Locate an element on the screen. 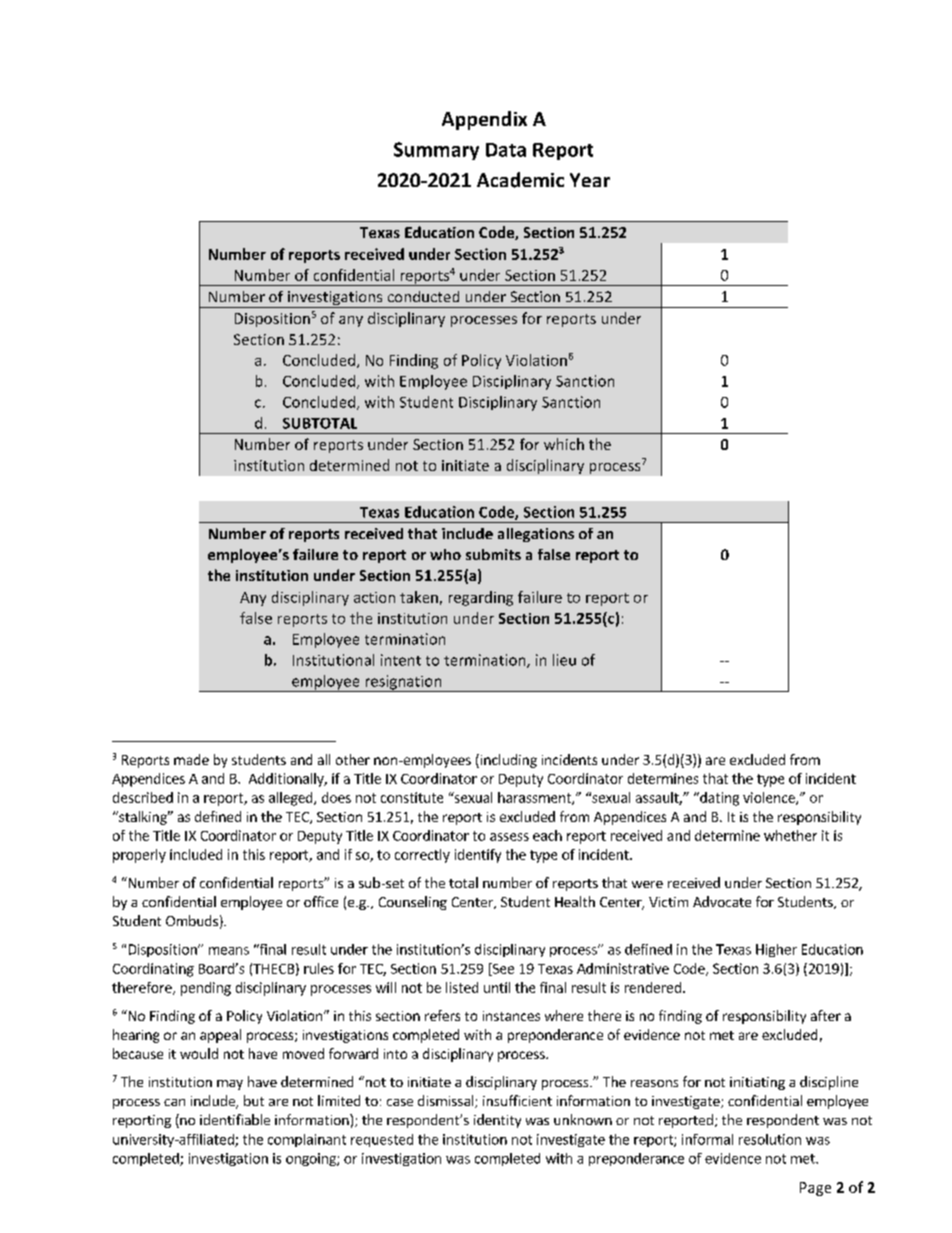 The image size is (952, 1233). identifiable is located at coordinates (235, 1119).
